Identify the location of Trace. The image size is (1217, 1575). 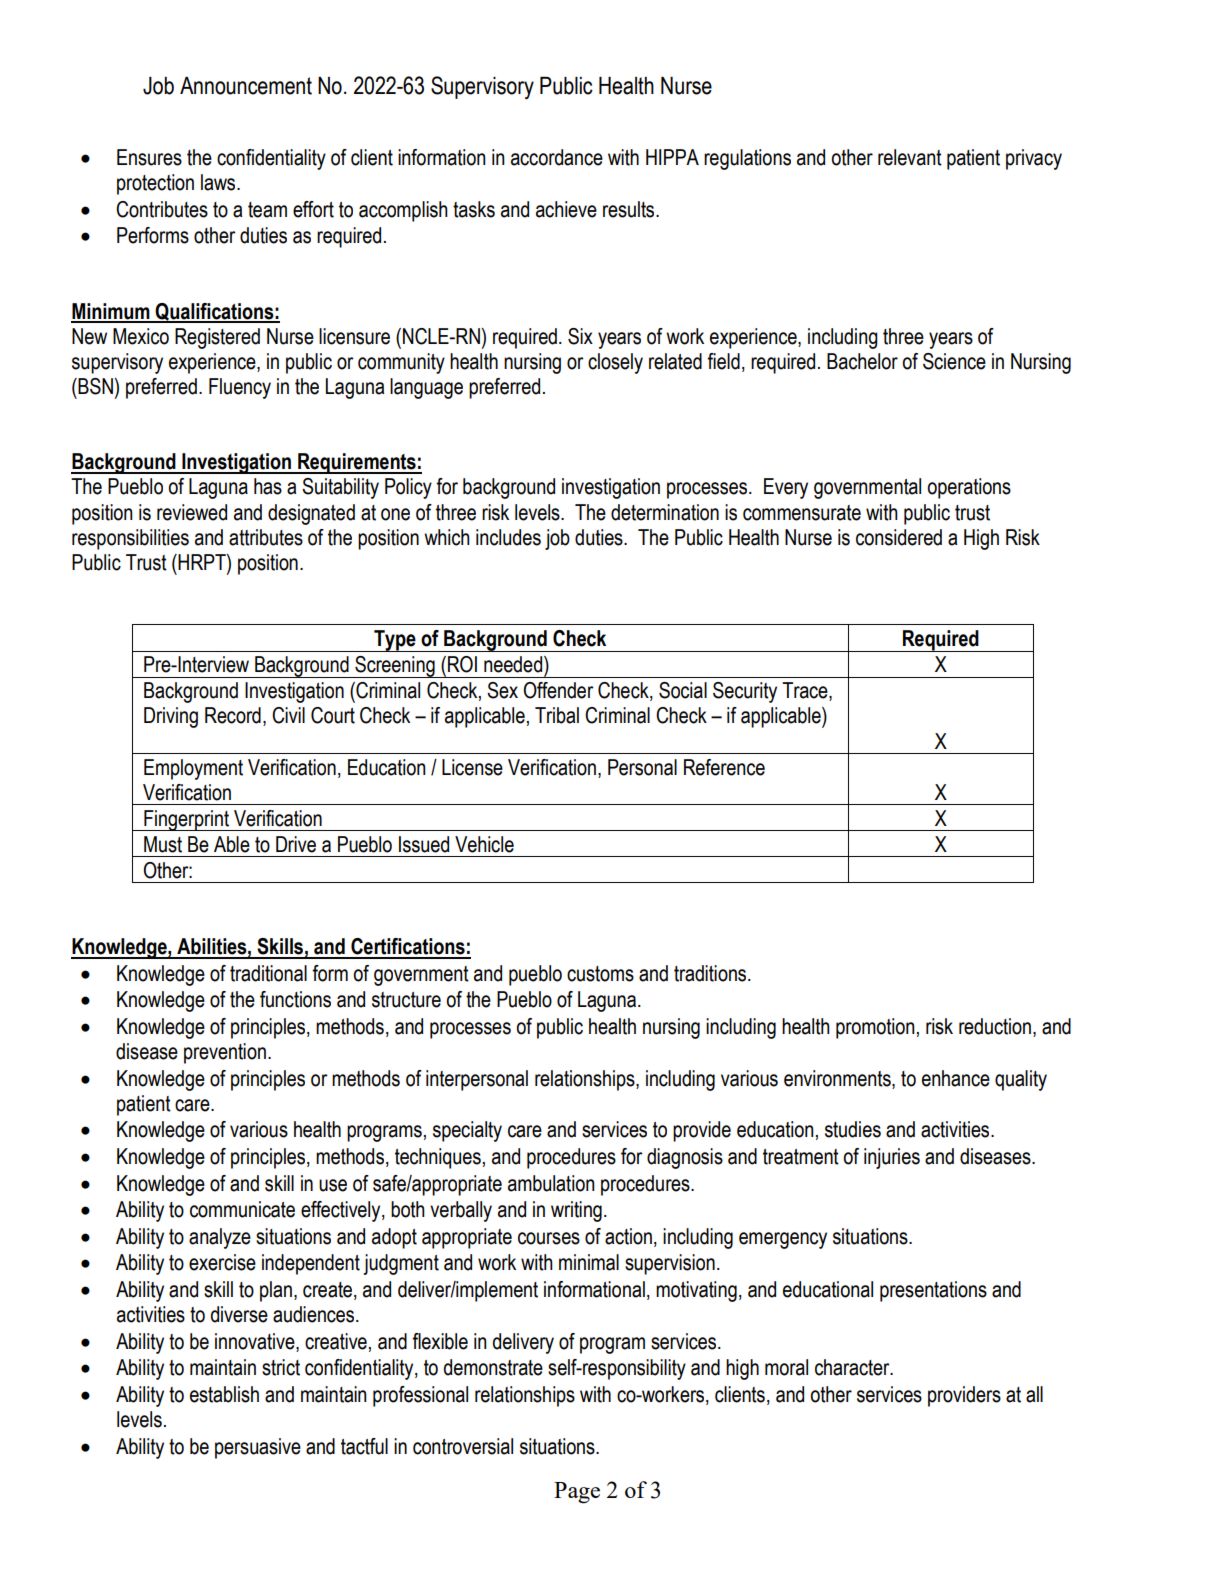
(806, 691).
